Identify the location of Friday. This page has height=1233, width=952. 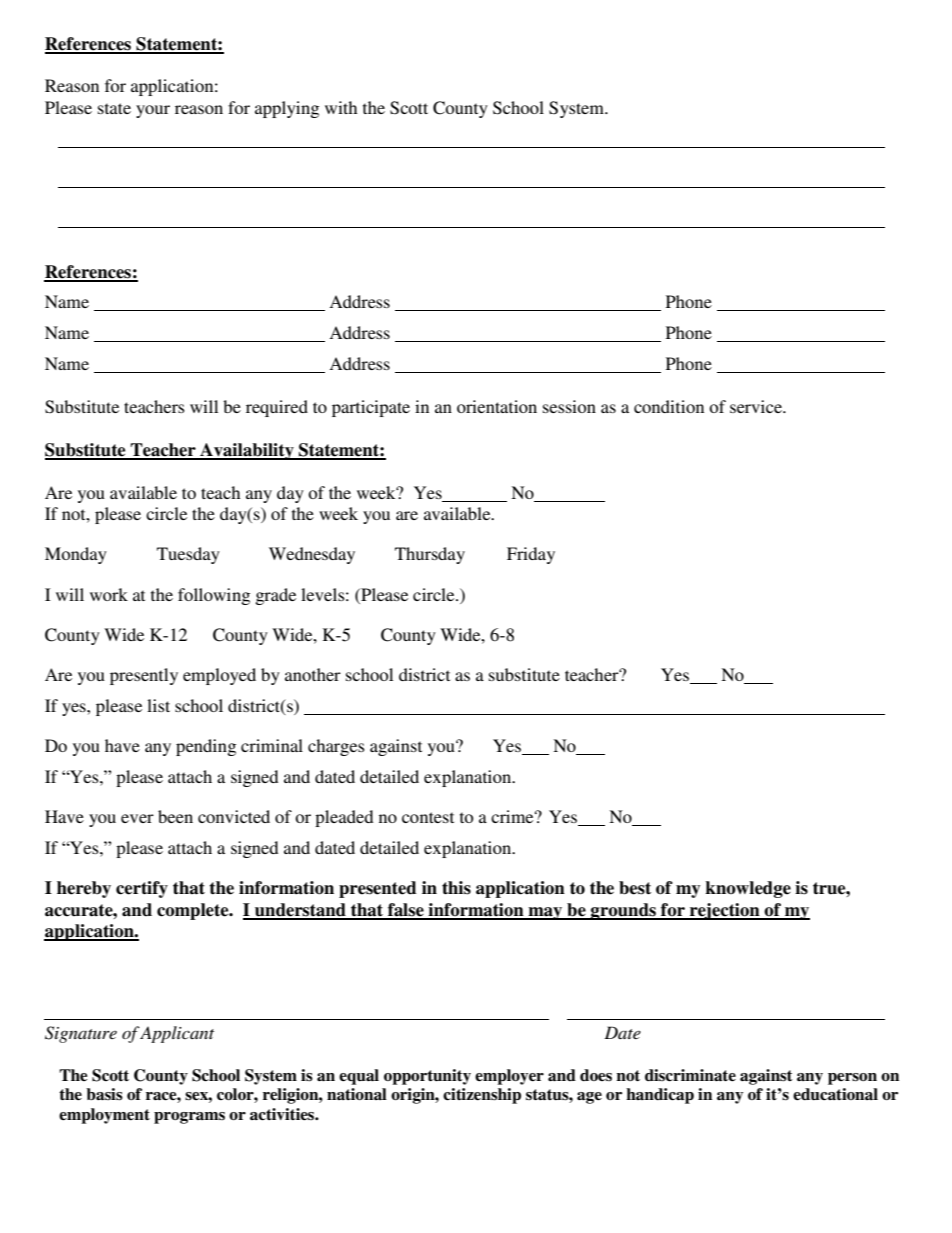
(531, 555).
